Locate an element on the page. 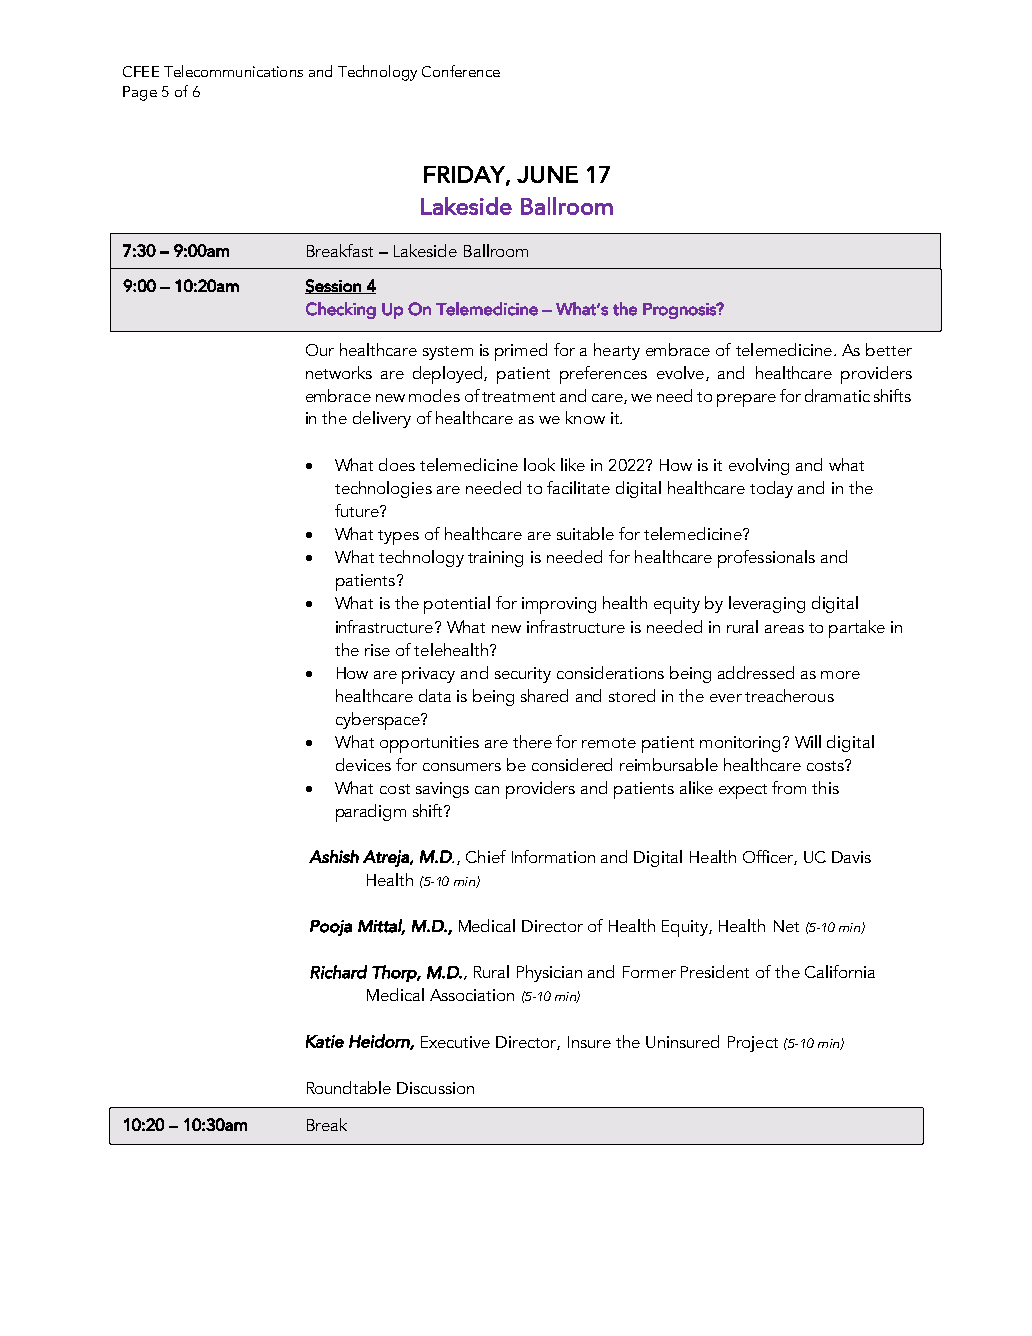  professionals is located at coordinates (766, 559).
